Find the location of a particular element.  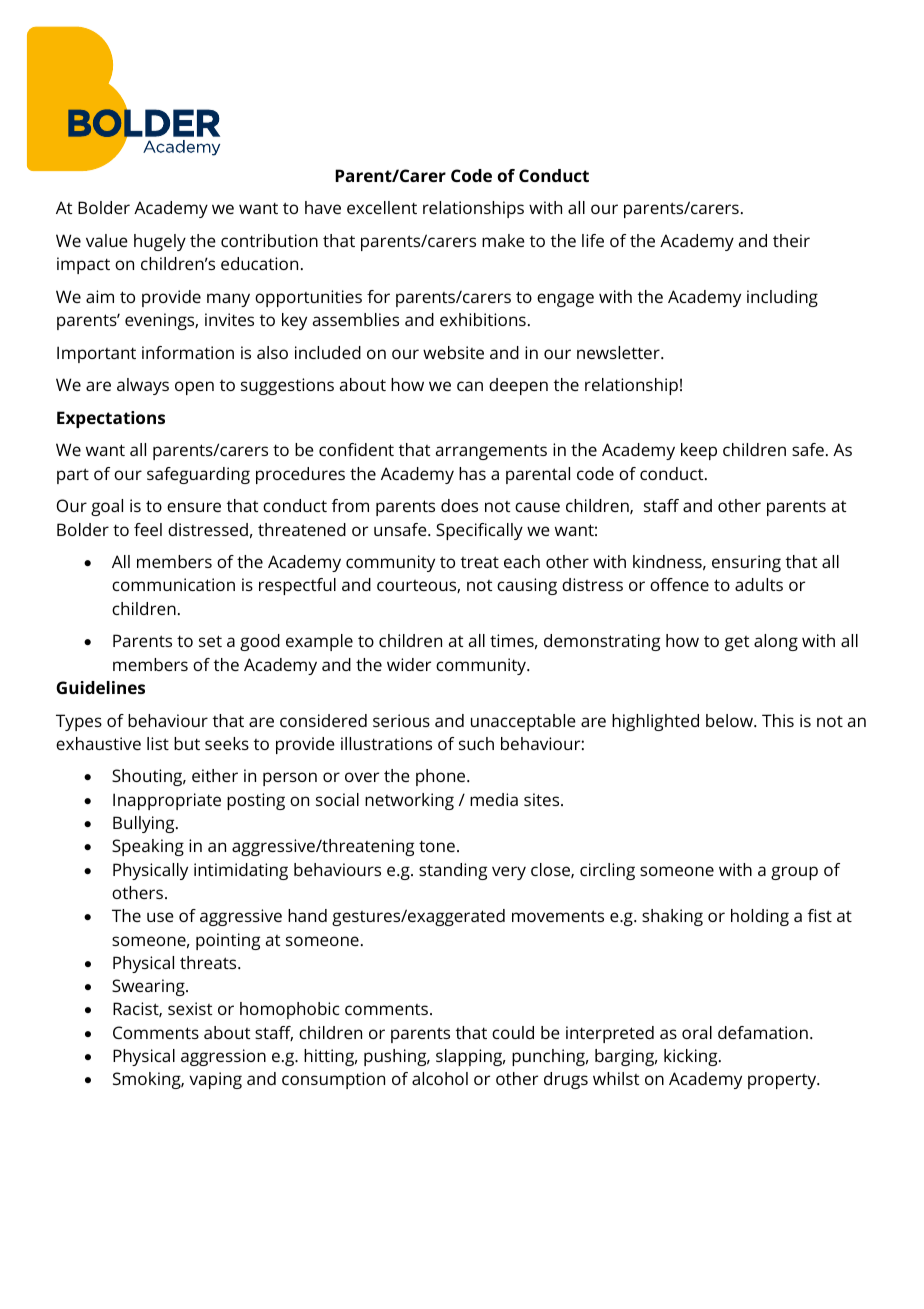

ensuring is located at coordinates (746, 563).
